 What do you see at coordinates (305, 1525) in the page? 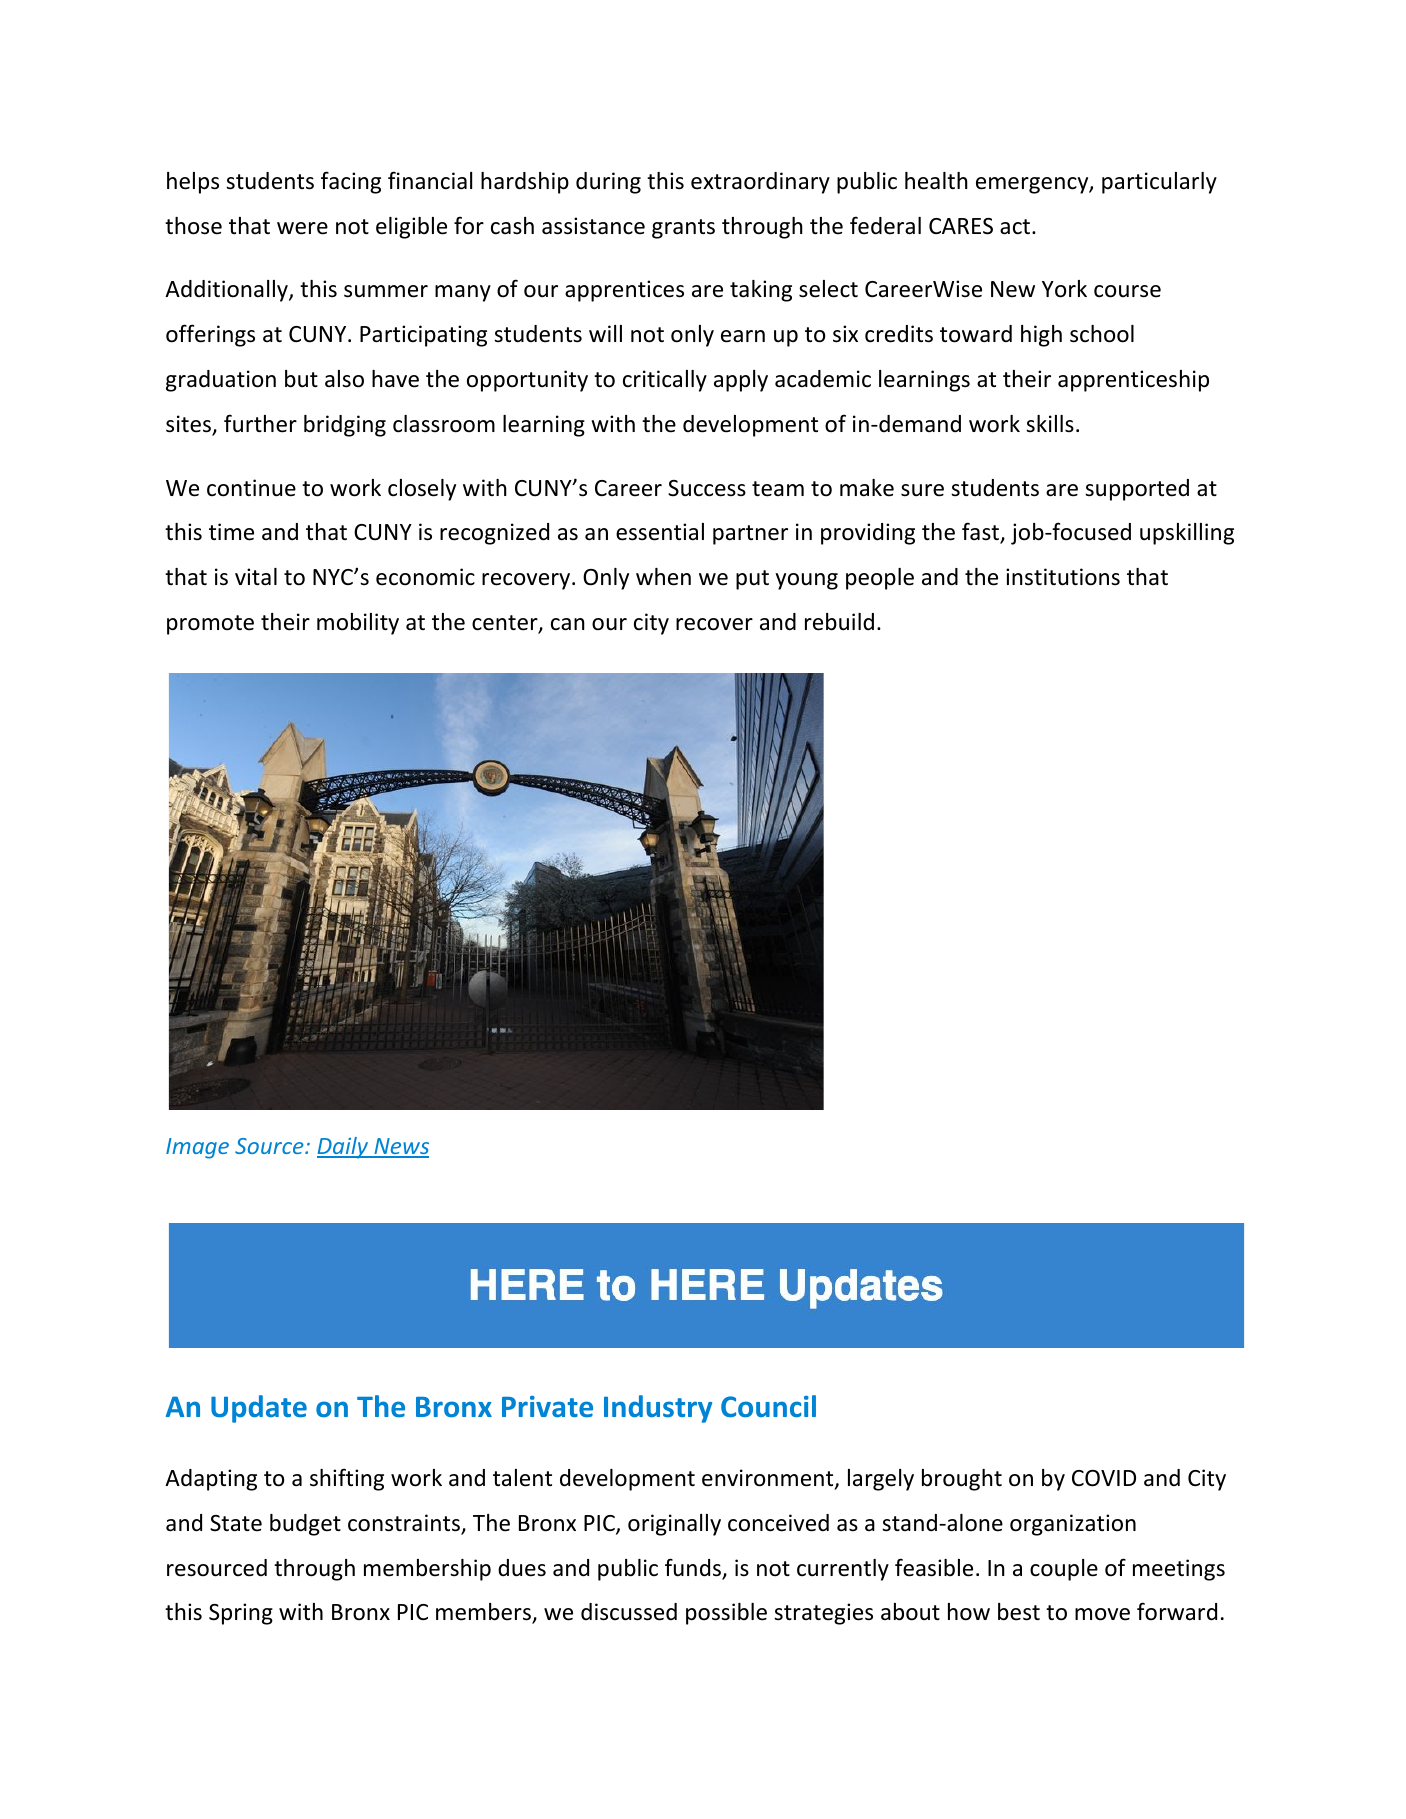
I see `budget` at bounding box center [305, 1525].
